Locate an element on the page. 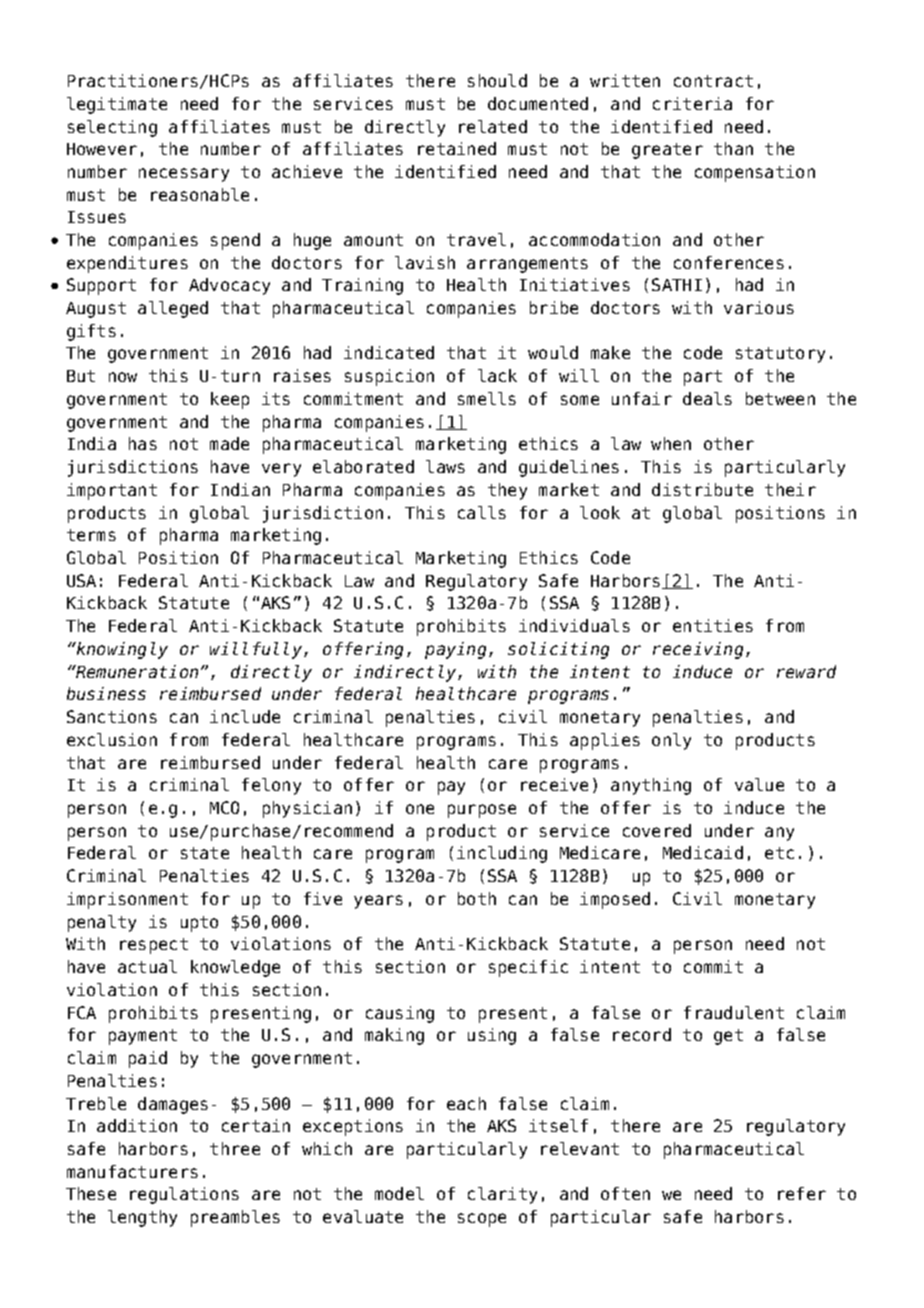 This image has width=924, height=1308. criteria is located at coordinates (692, 103).
